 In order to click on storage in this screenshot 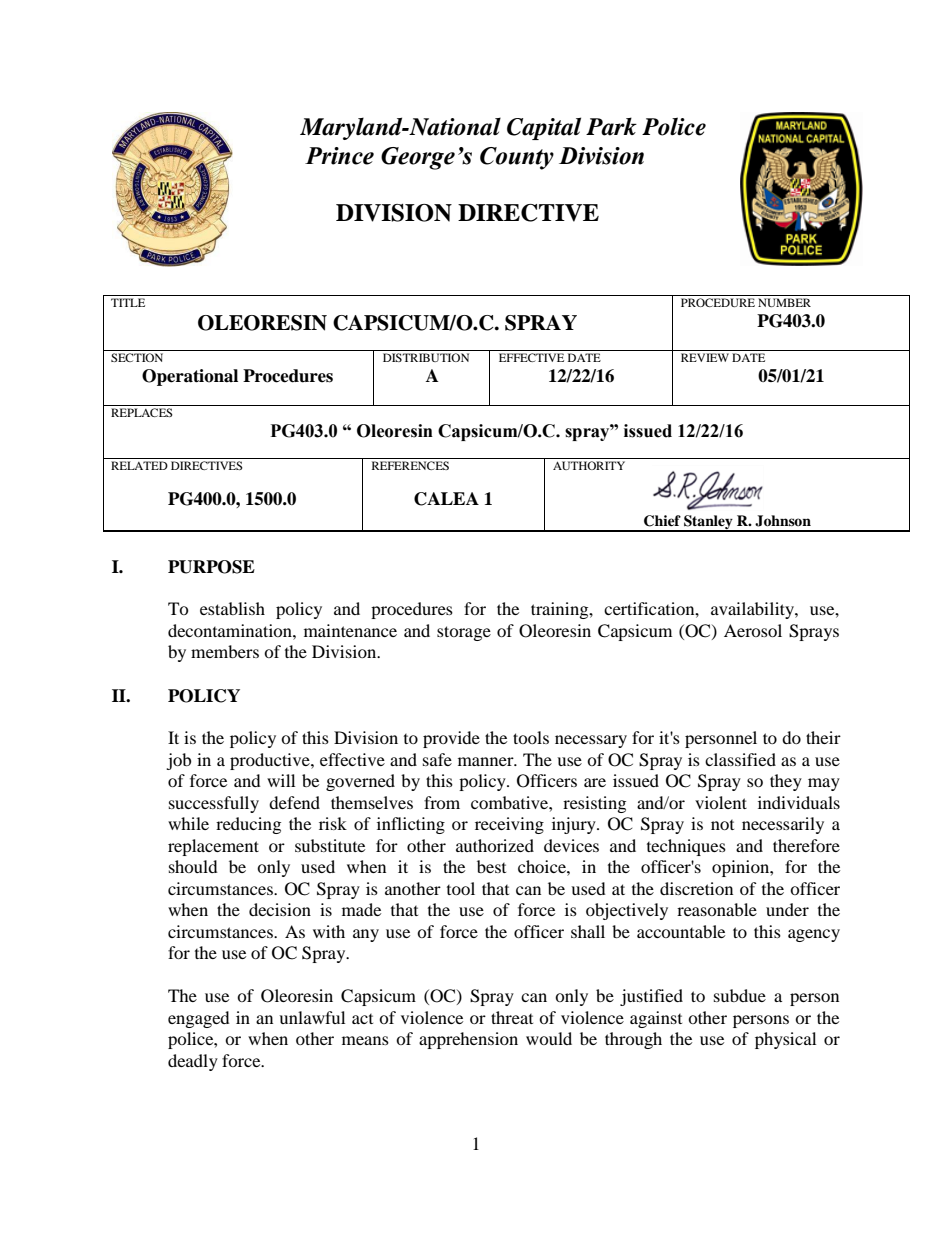, I will do `click(464, 633)`.
